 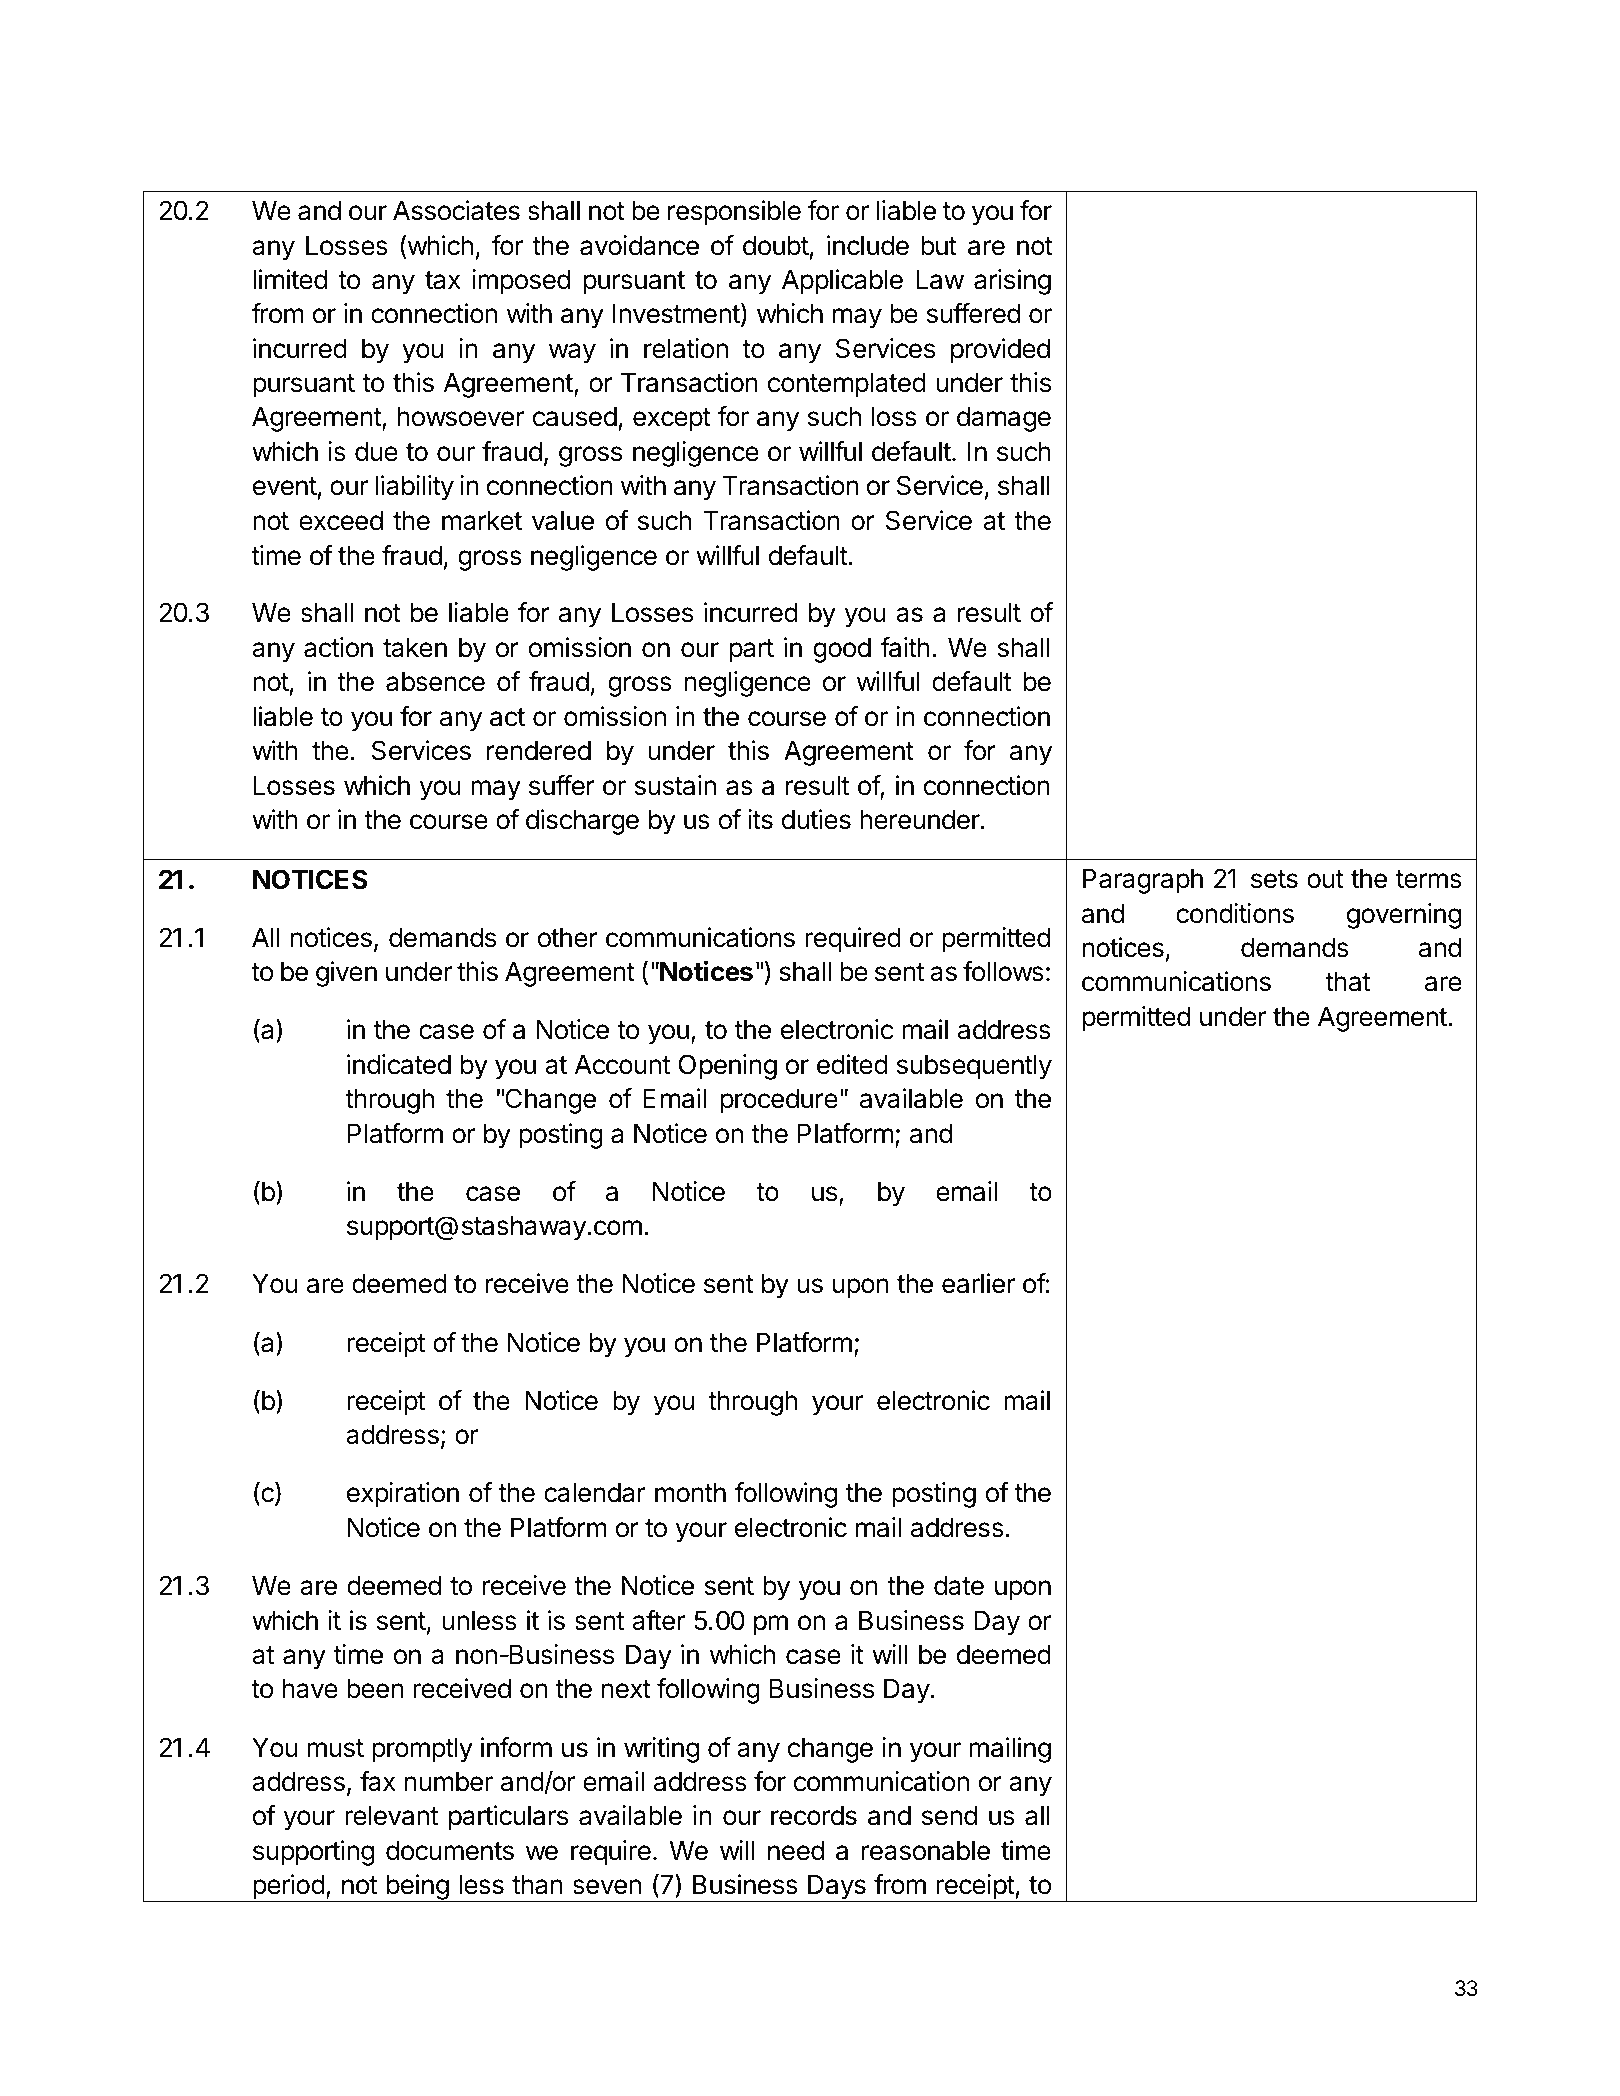 I want to click on taken, so click(x=415, y=648).
